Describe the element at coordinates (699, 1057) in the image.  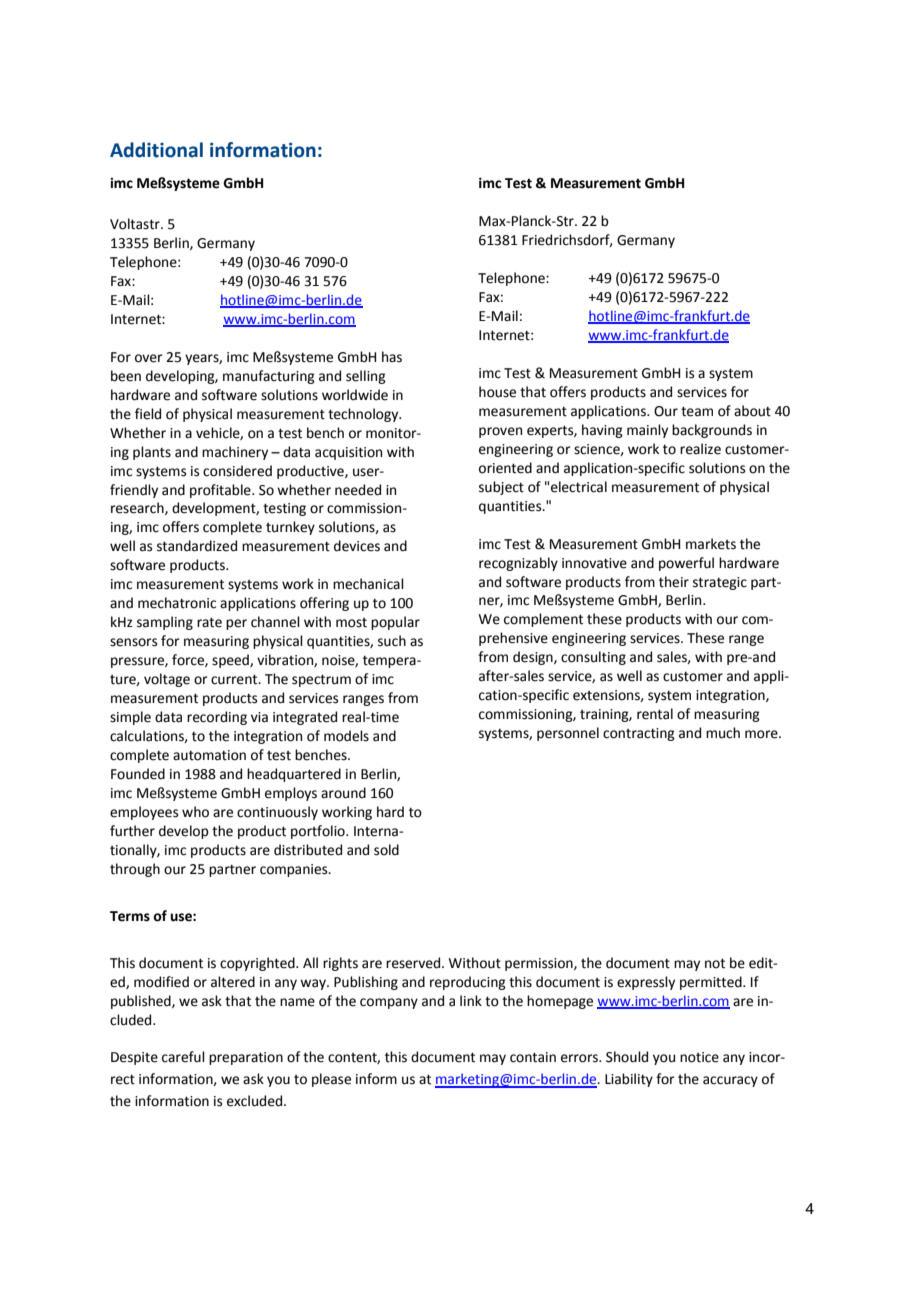
I see `notice` at that location.
